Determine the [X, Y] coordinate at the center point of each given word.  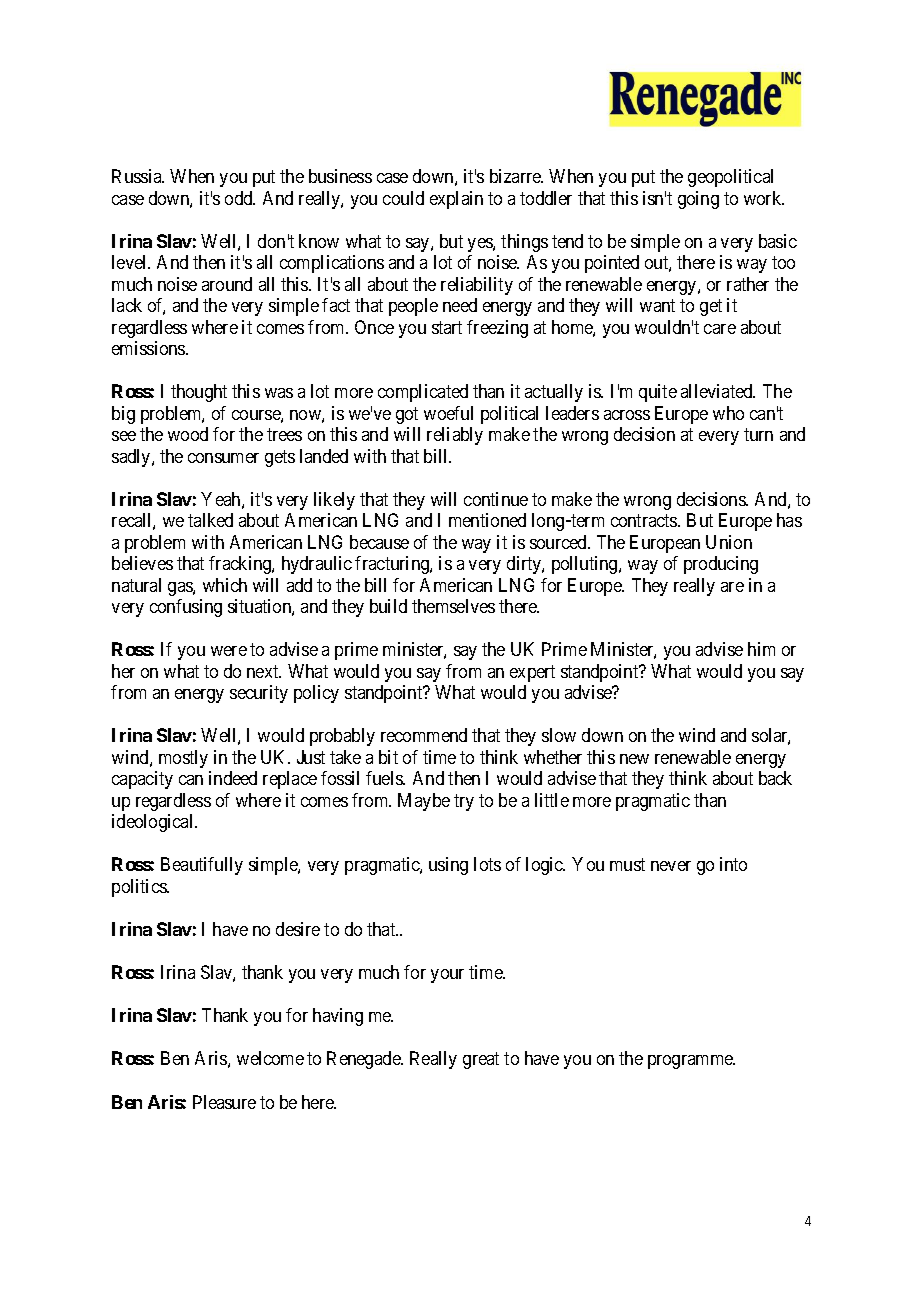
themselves [453, 606]
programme [691, 1062]
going [698, 200]
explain [456, 200]
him [761, 649]
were [229, 651]
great [481, 1061]
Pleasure [224, 1102]
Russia [138, 176]
